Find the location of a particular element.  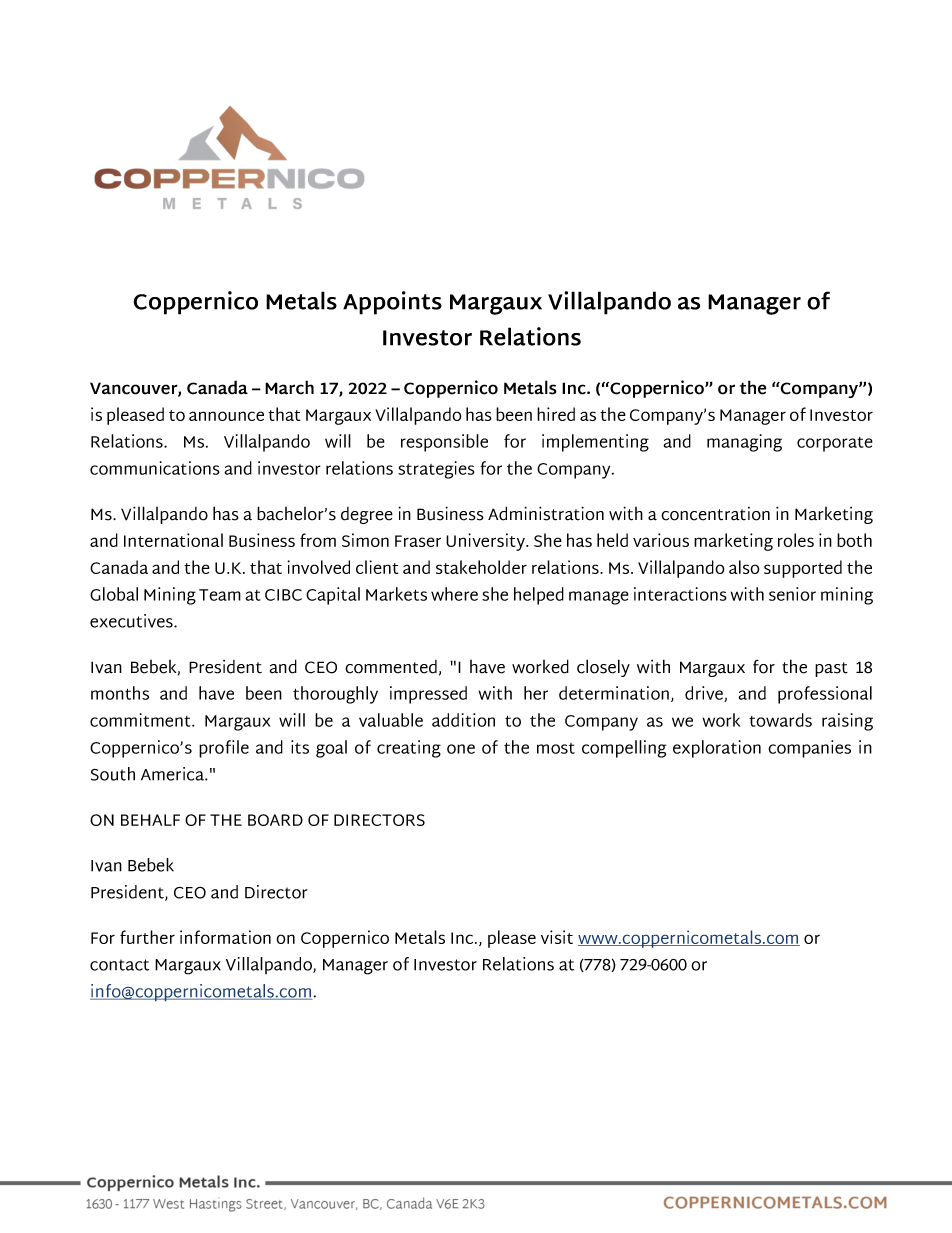

roles is located at coordinates (796, 540).
